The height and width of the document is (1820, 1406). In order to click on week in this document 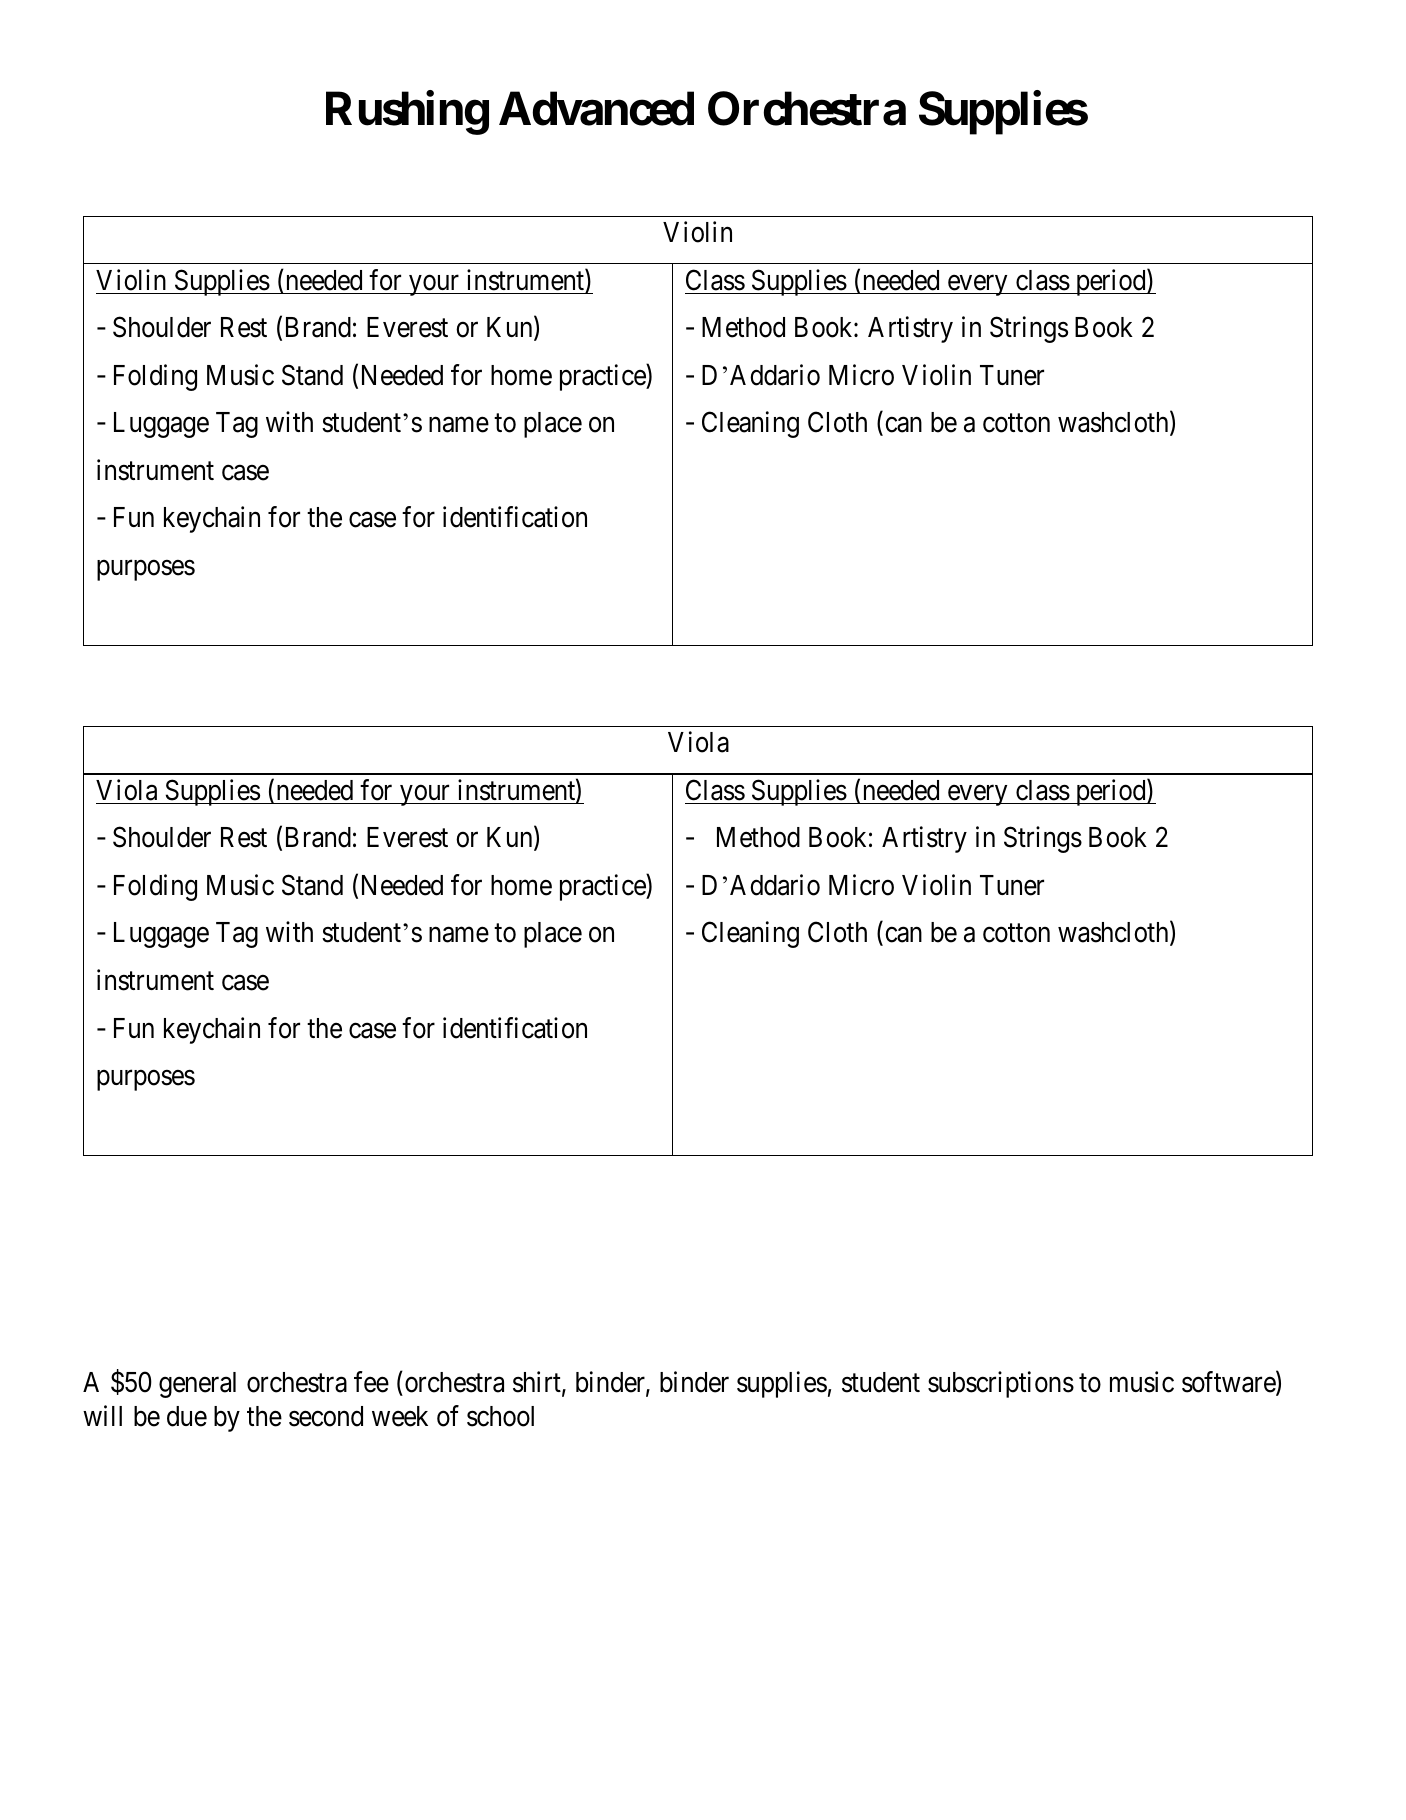, I will do `click(400, 1416)`.
